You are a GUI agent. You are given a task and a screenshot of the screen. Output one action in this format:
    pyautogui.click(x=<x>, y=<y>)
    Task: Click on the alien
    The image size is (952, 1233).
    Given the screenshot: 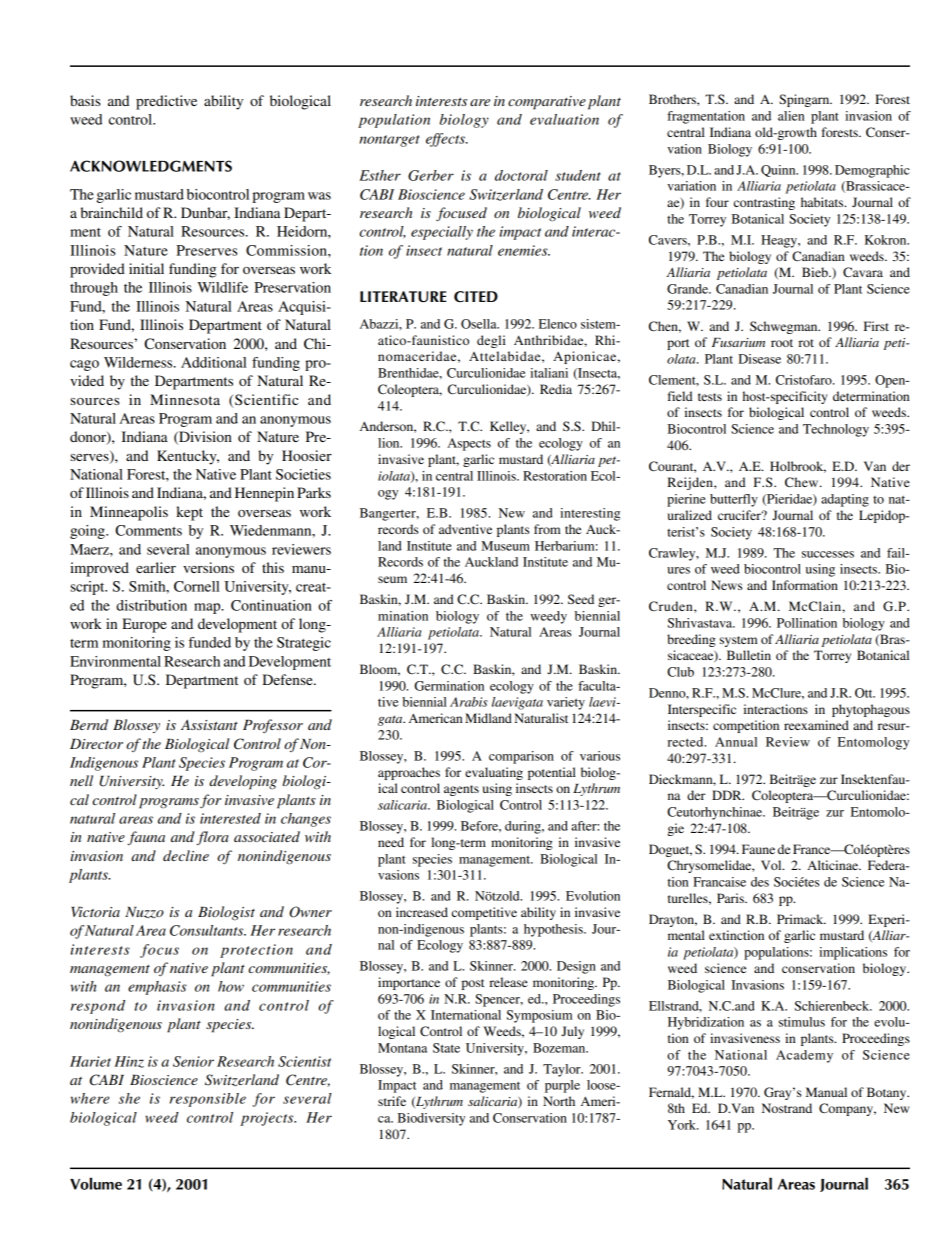 What is the action you would take?
    pyautogui.click(x=791, y=116)
